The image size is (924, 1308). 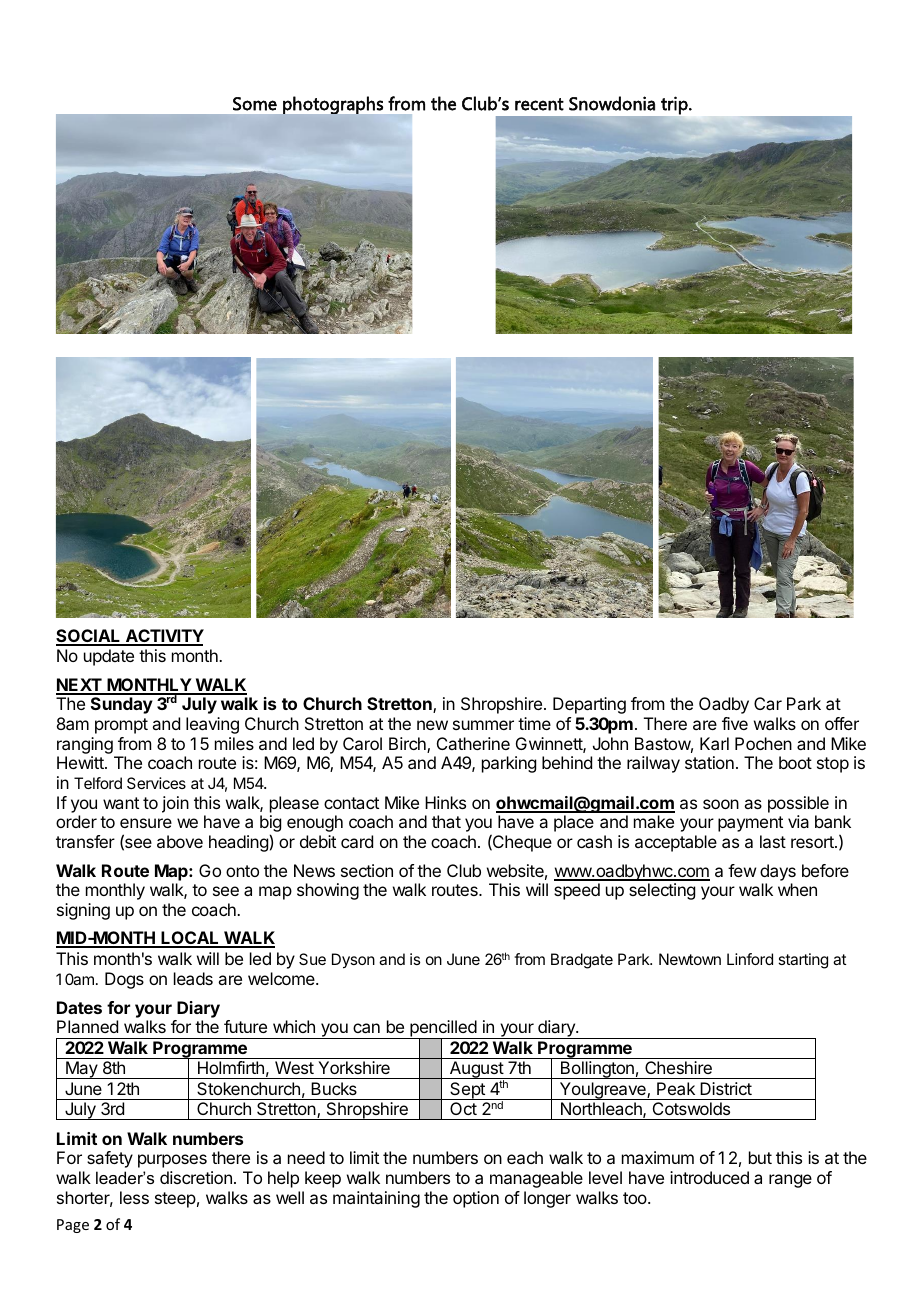 I want to click on steep, so click(x=175, y=1200).
